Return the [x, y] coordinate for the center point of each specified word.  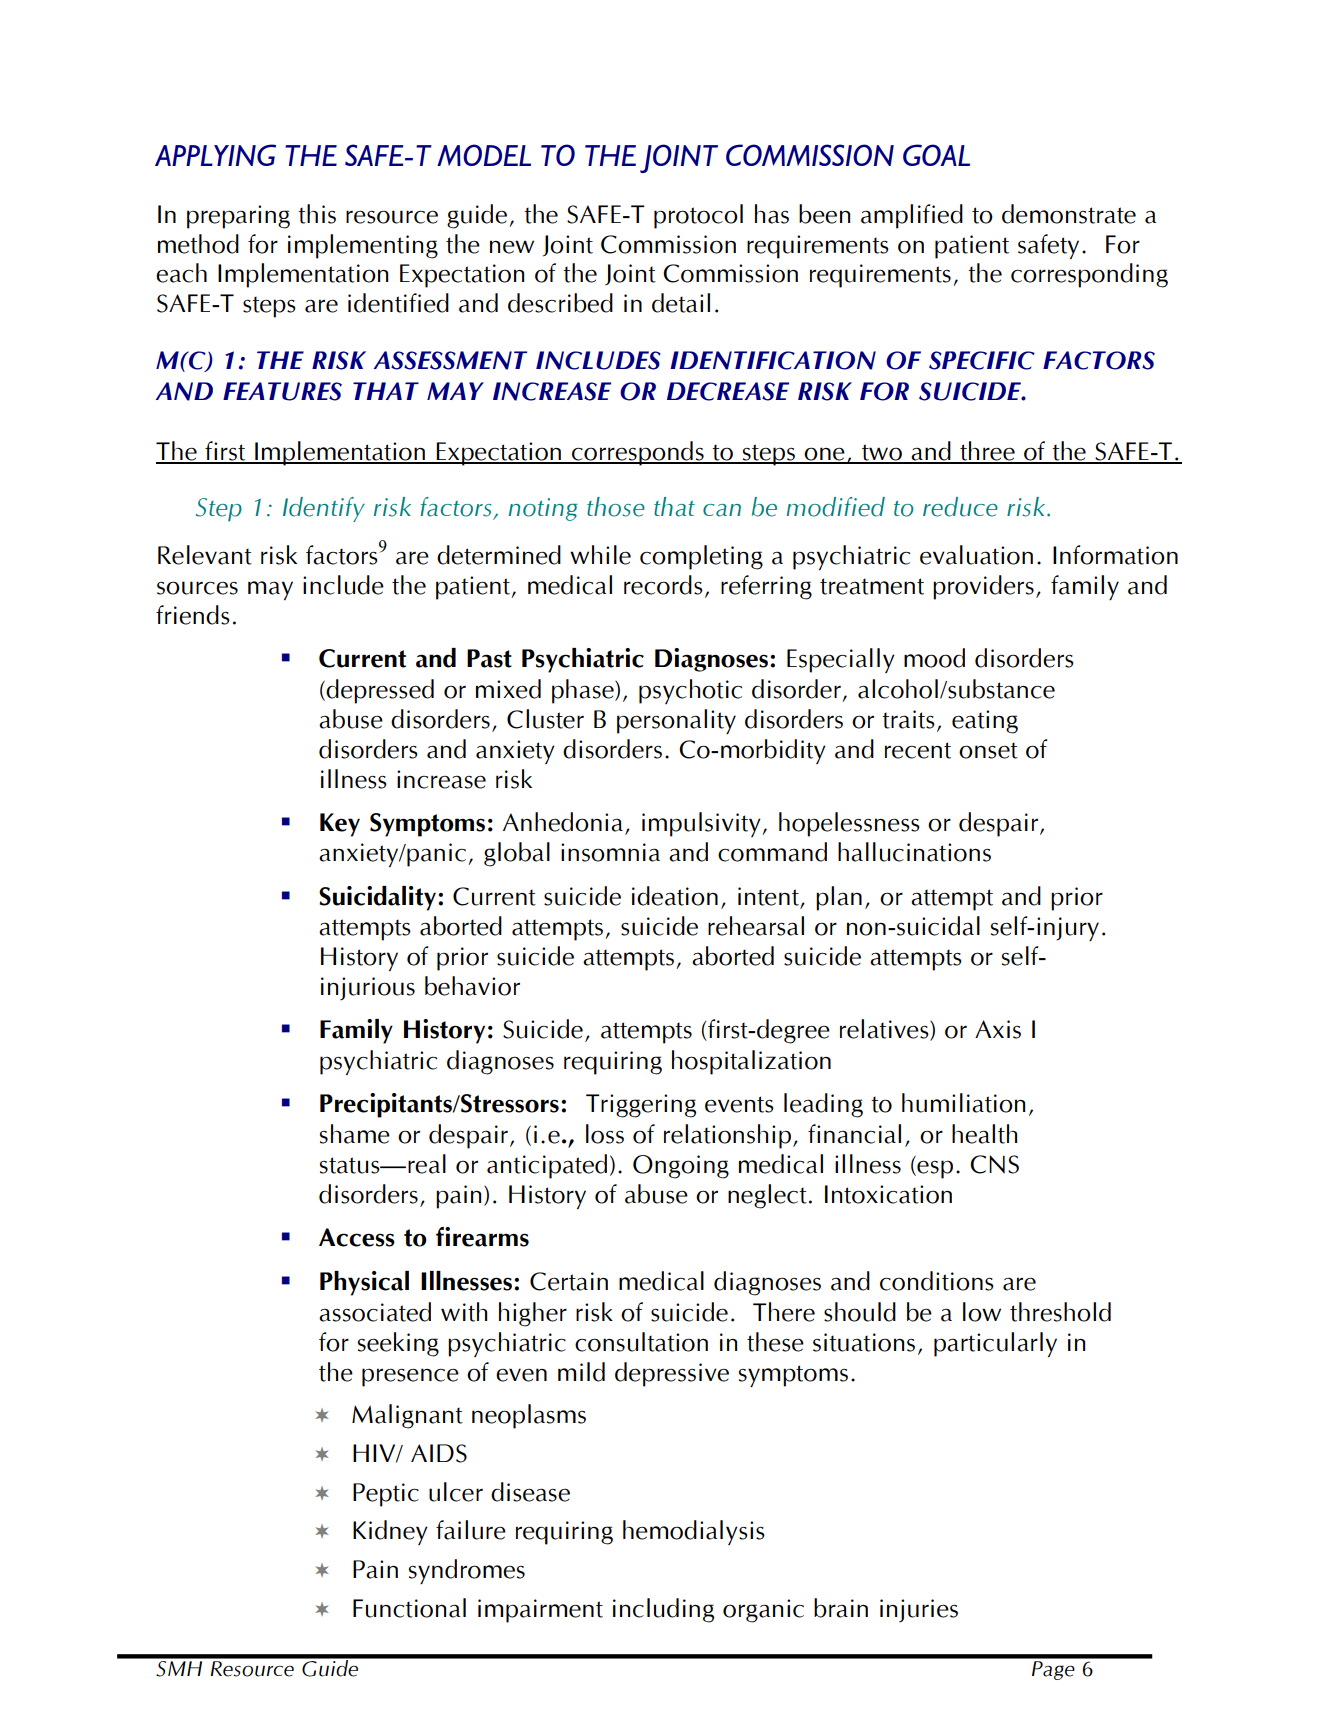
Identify [324, 509]
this [317, 214]
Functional [409, 1608]
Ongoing [681, 1167]
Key [340, 825]
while [600, 555]
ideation [675, 896]
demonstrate [1069, 214]
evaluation [976, 555]
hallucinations [914, 852]
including [663, 1610]
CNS [994, 1164]
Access [357, 1237]
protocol [698, 216]
